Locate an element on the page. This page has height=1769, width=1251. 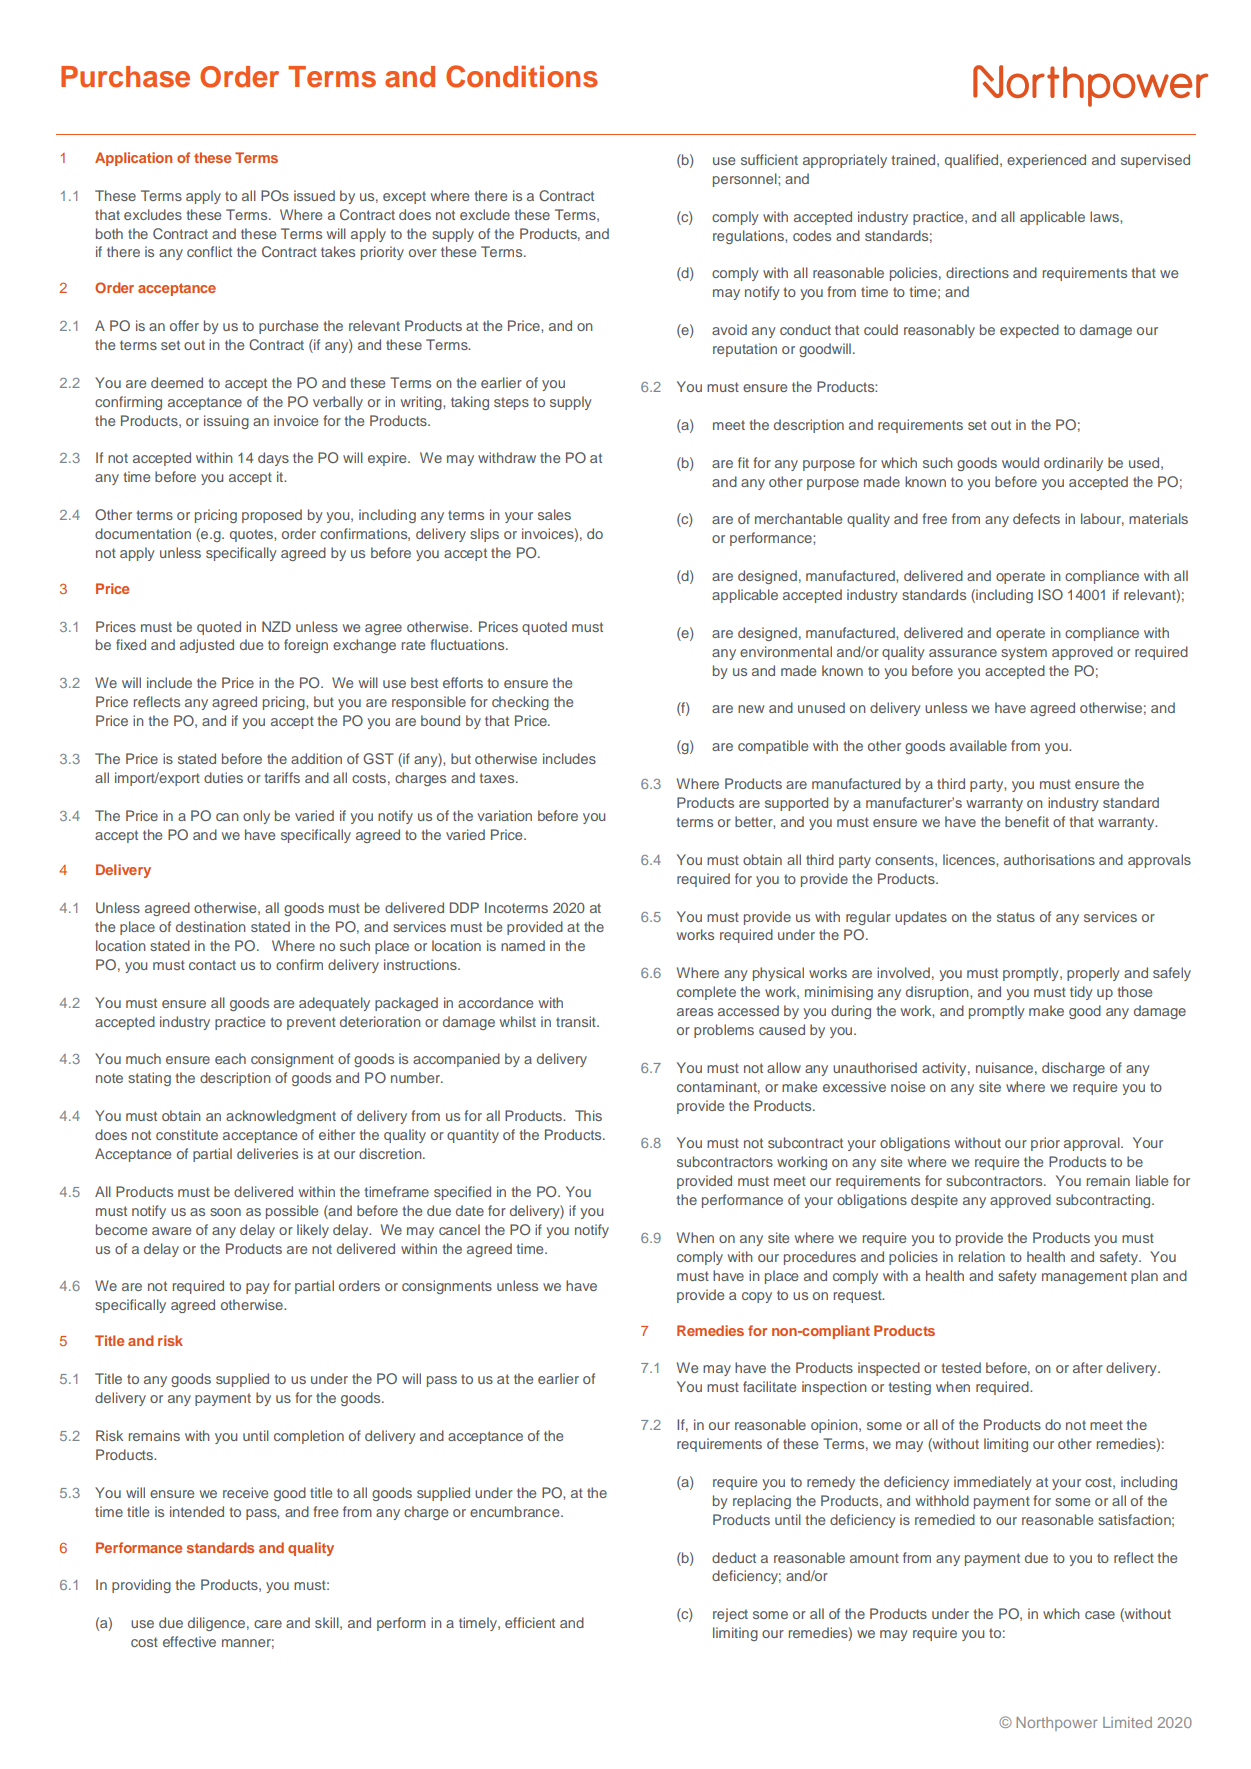
adjusted is located at coordinates (207, 646).
